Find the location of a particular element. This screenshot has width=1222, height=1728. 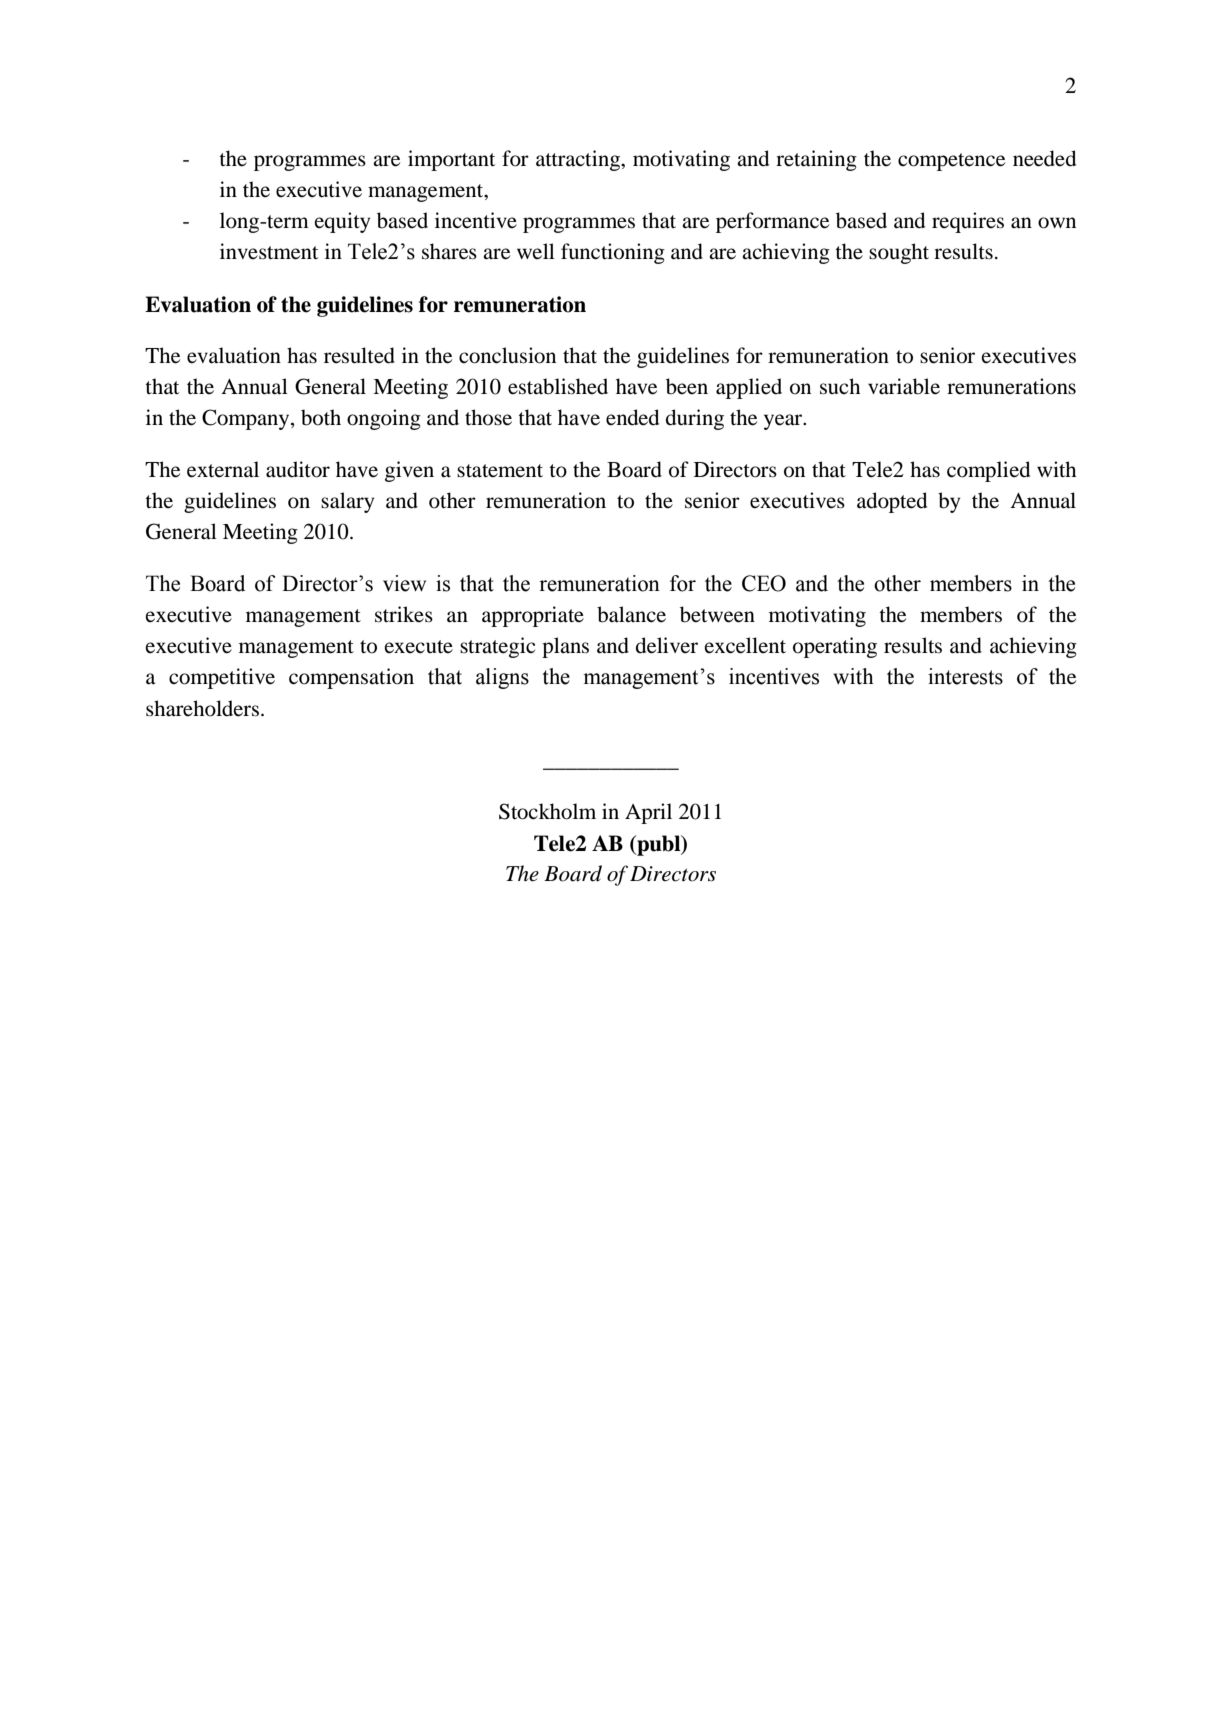

compensation is located at coordinates (351, 678).
